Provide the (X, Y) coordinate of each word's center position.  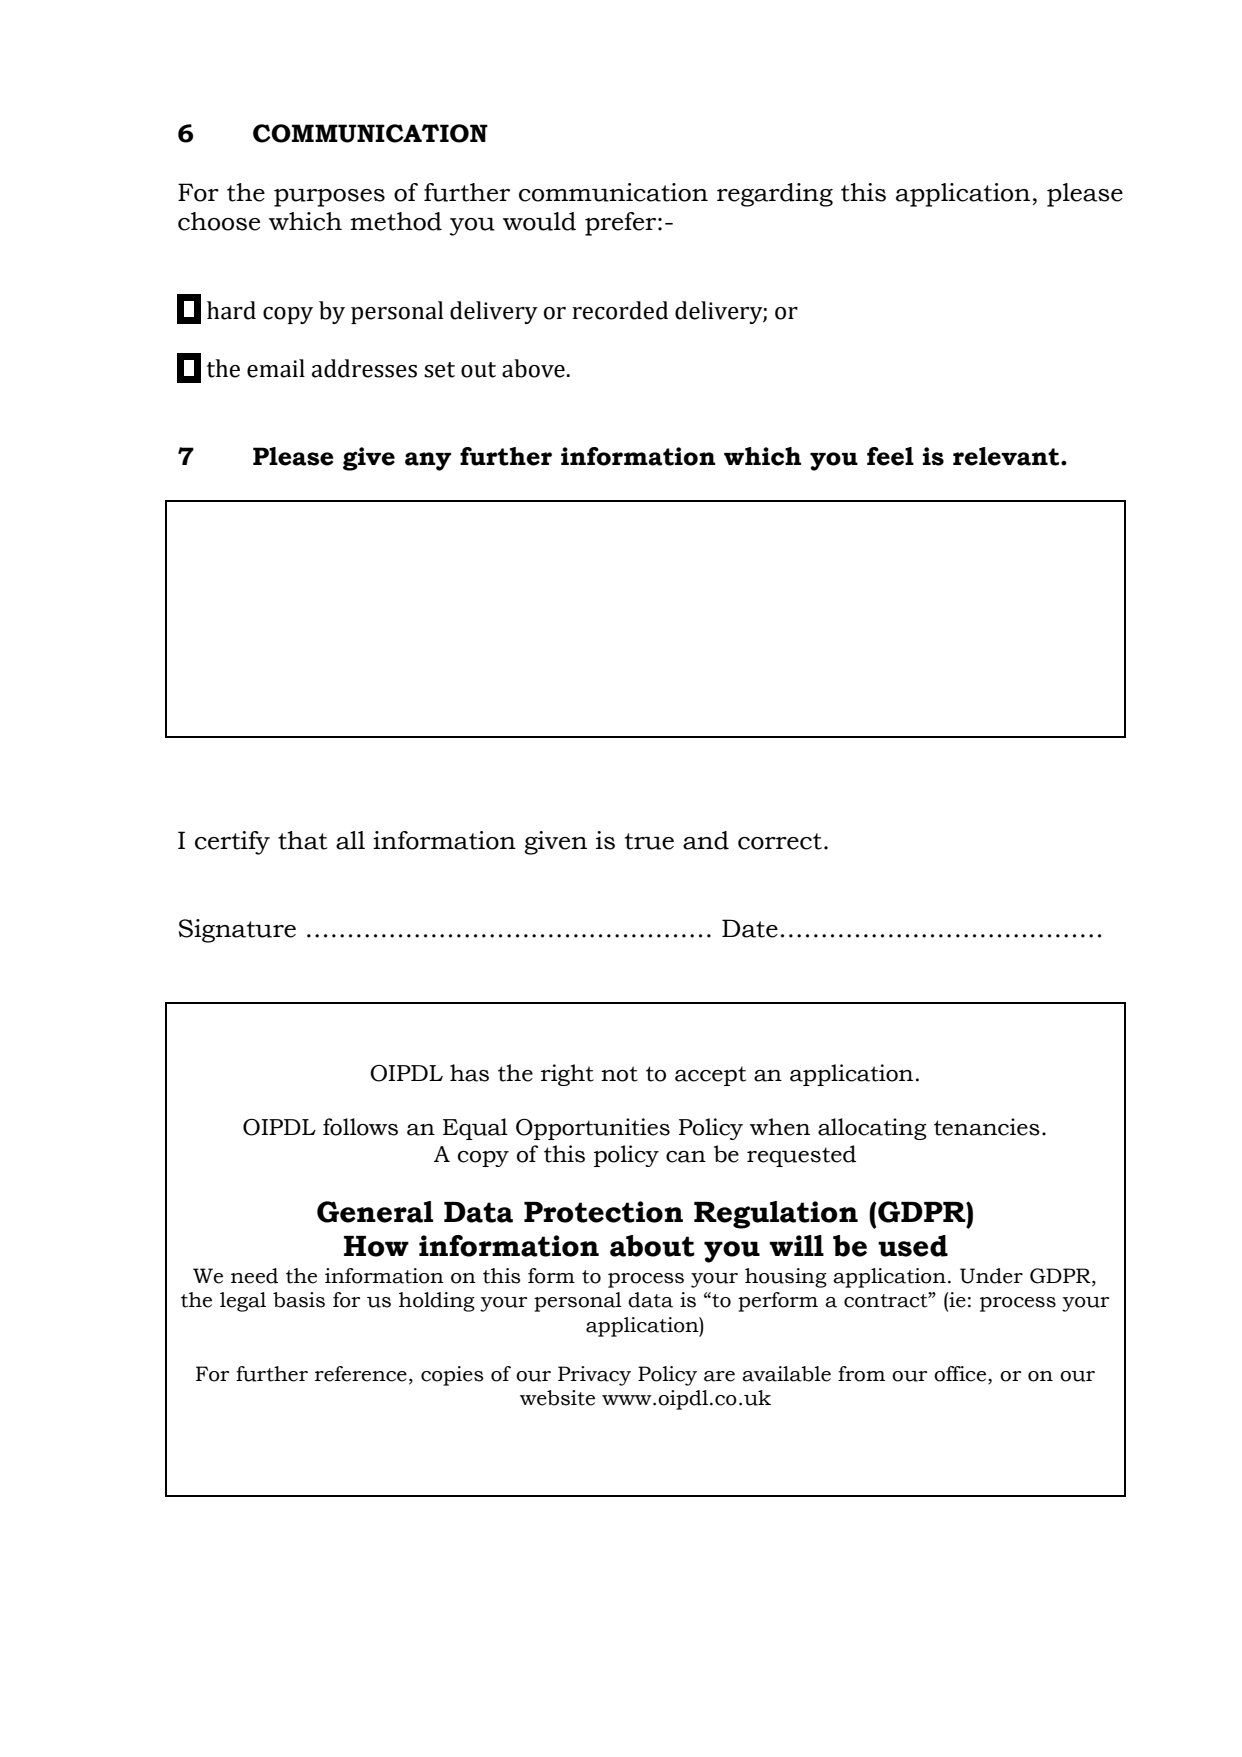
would (539, 221)
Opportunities (593, 1129)
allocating (872, 1129)
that (303, 840)
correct (780, 841)
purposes (329, 198)
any (428, 461)
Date (750, 928)
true (649, 841)
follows (360, 1127)
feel (890, 456)
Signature (237, 931)
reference (361, 1374)
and (706, 840)
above (533, 368)
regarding (775, 195)
